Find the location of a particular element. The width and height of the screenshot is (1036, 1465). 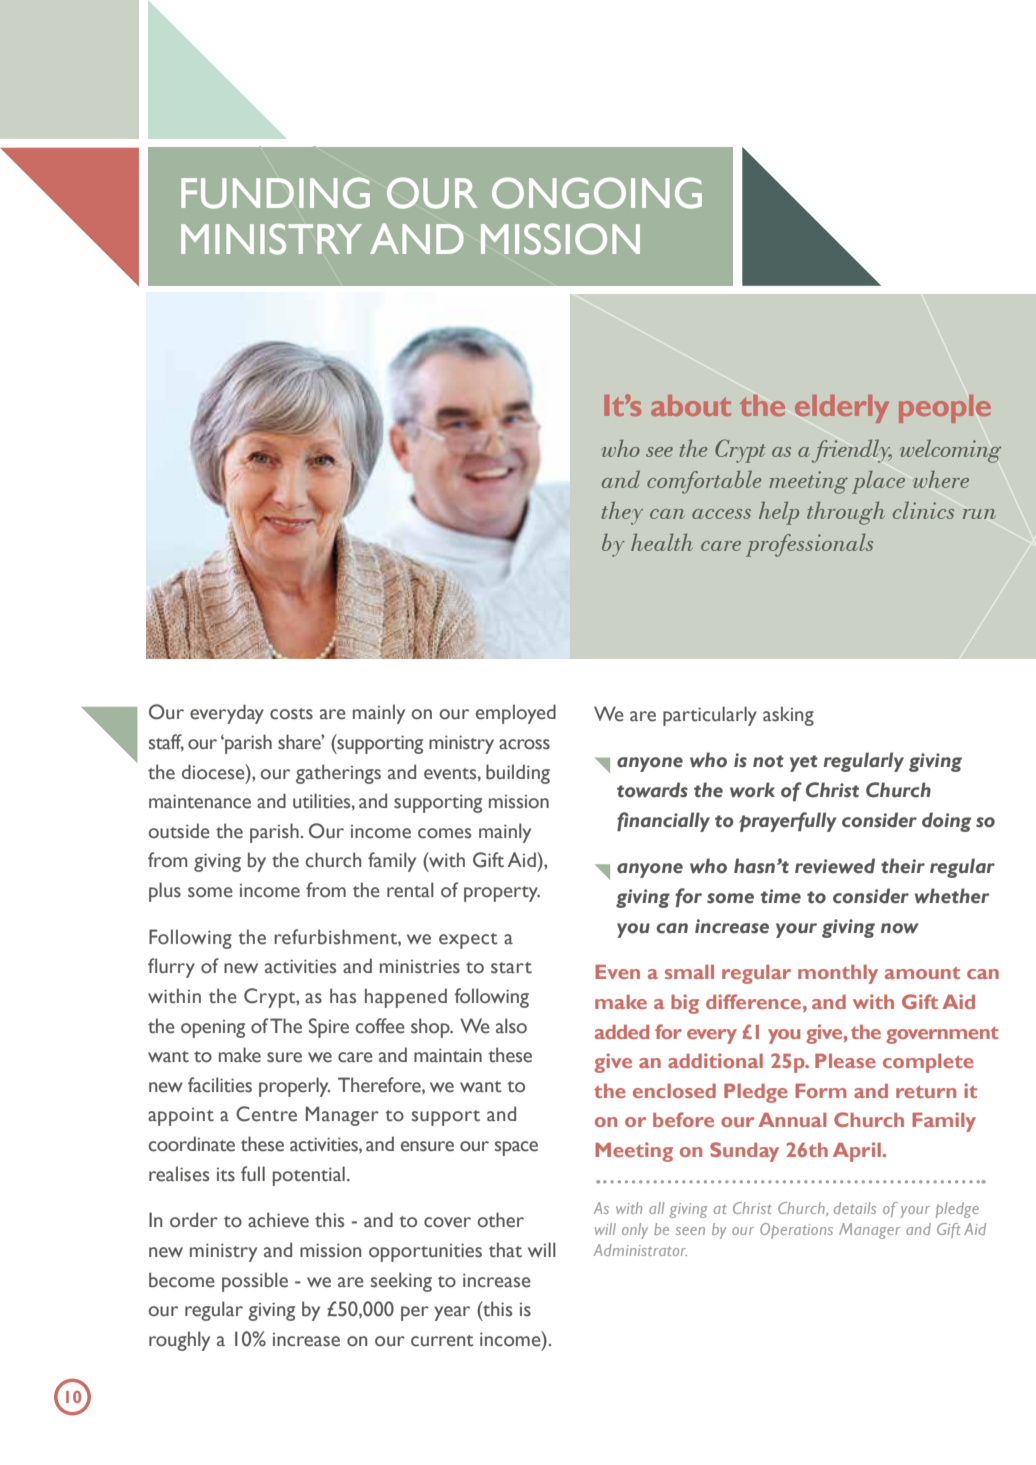

that is located at coordinates (505, 1250).
